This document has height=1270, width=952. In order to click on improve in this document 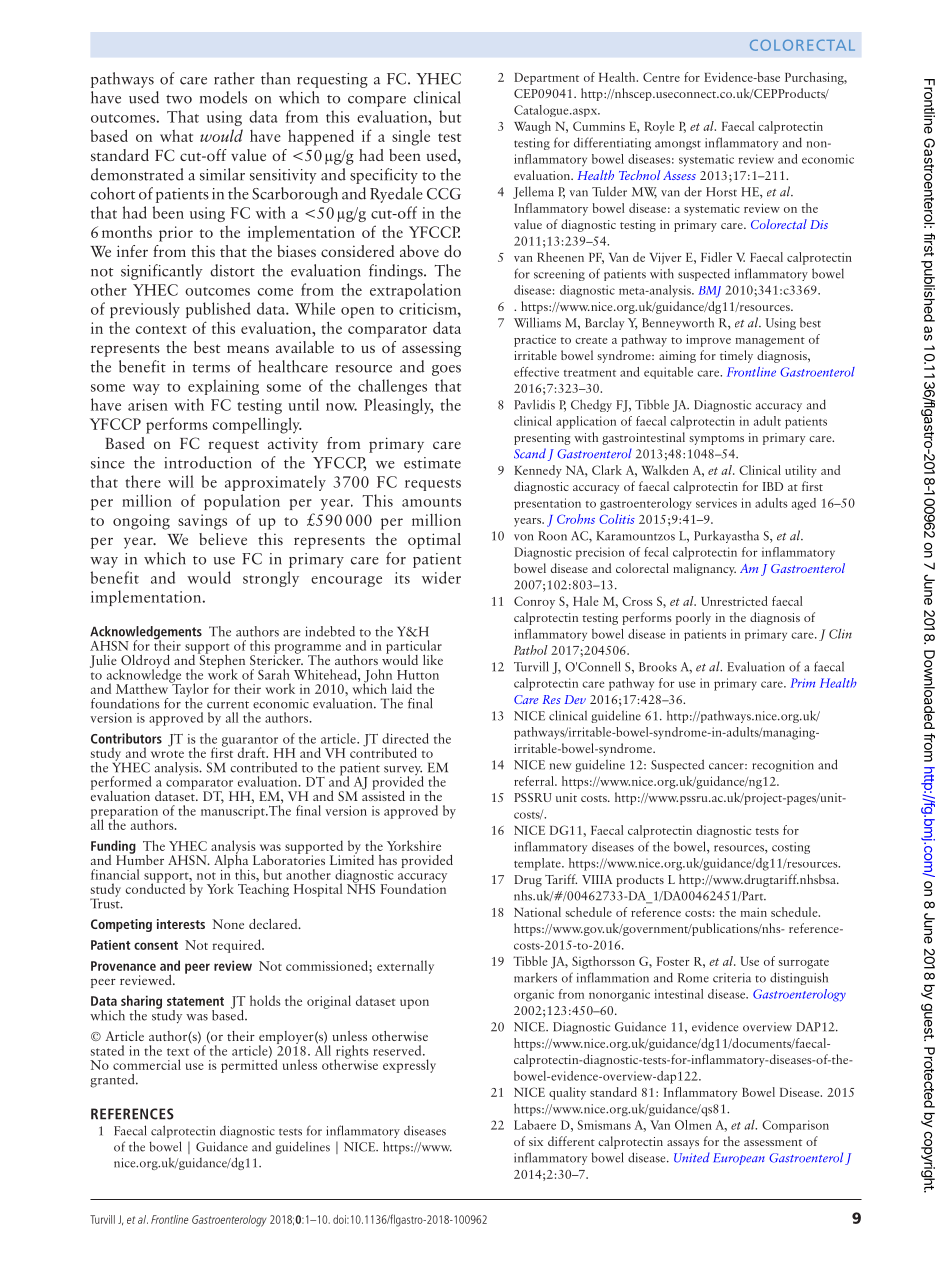, I will do `click(708, 340)`.
